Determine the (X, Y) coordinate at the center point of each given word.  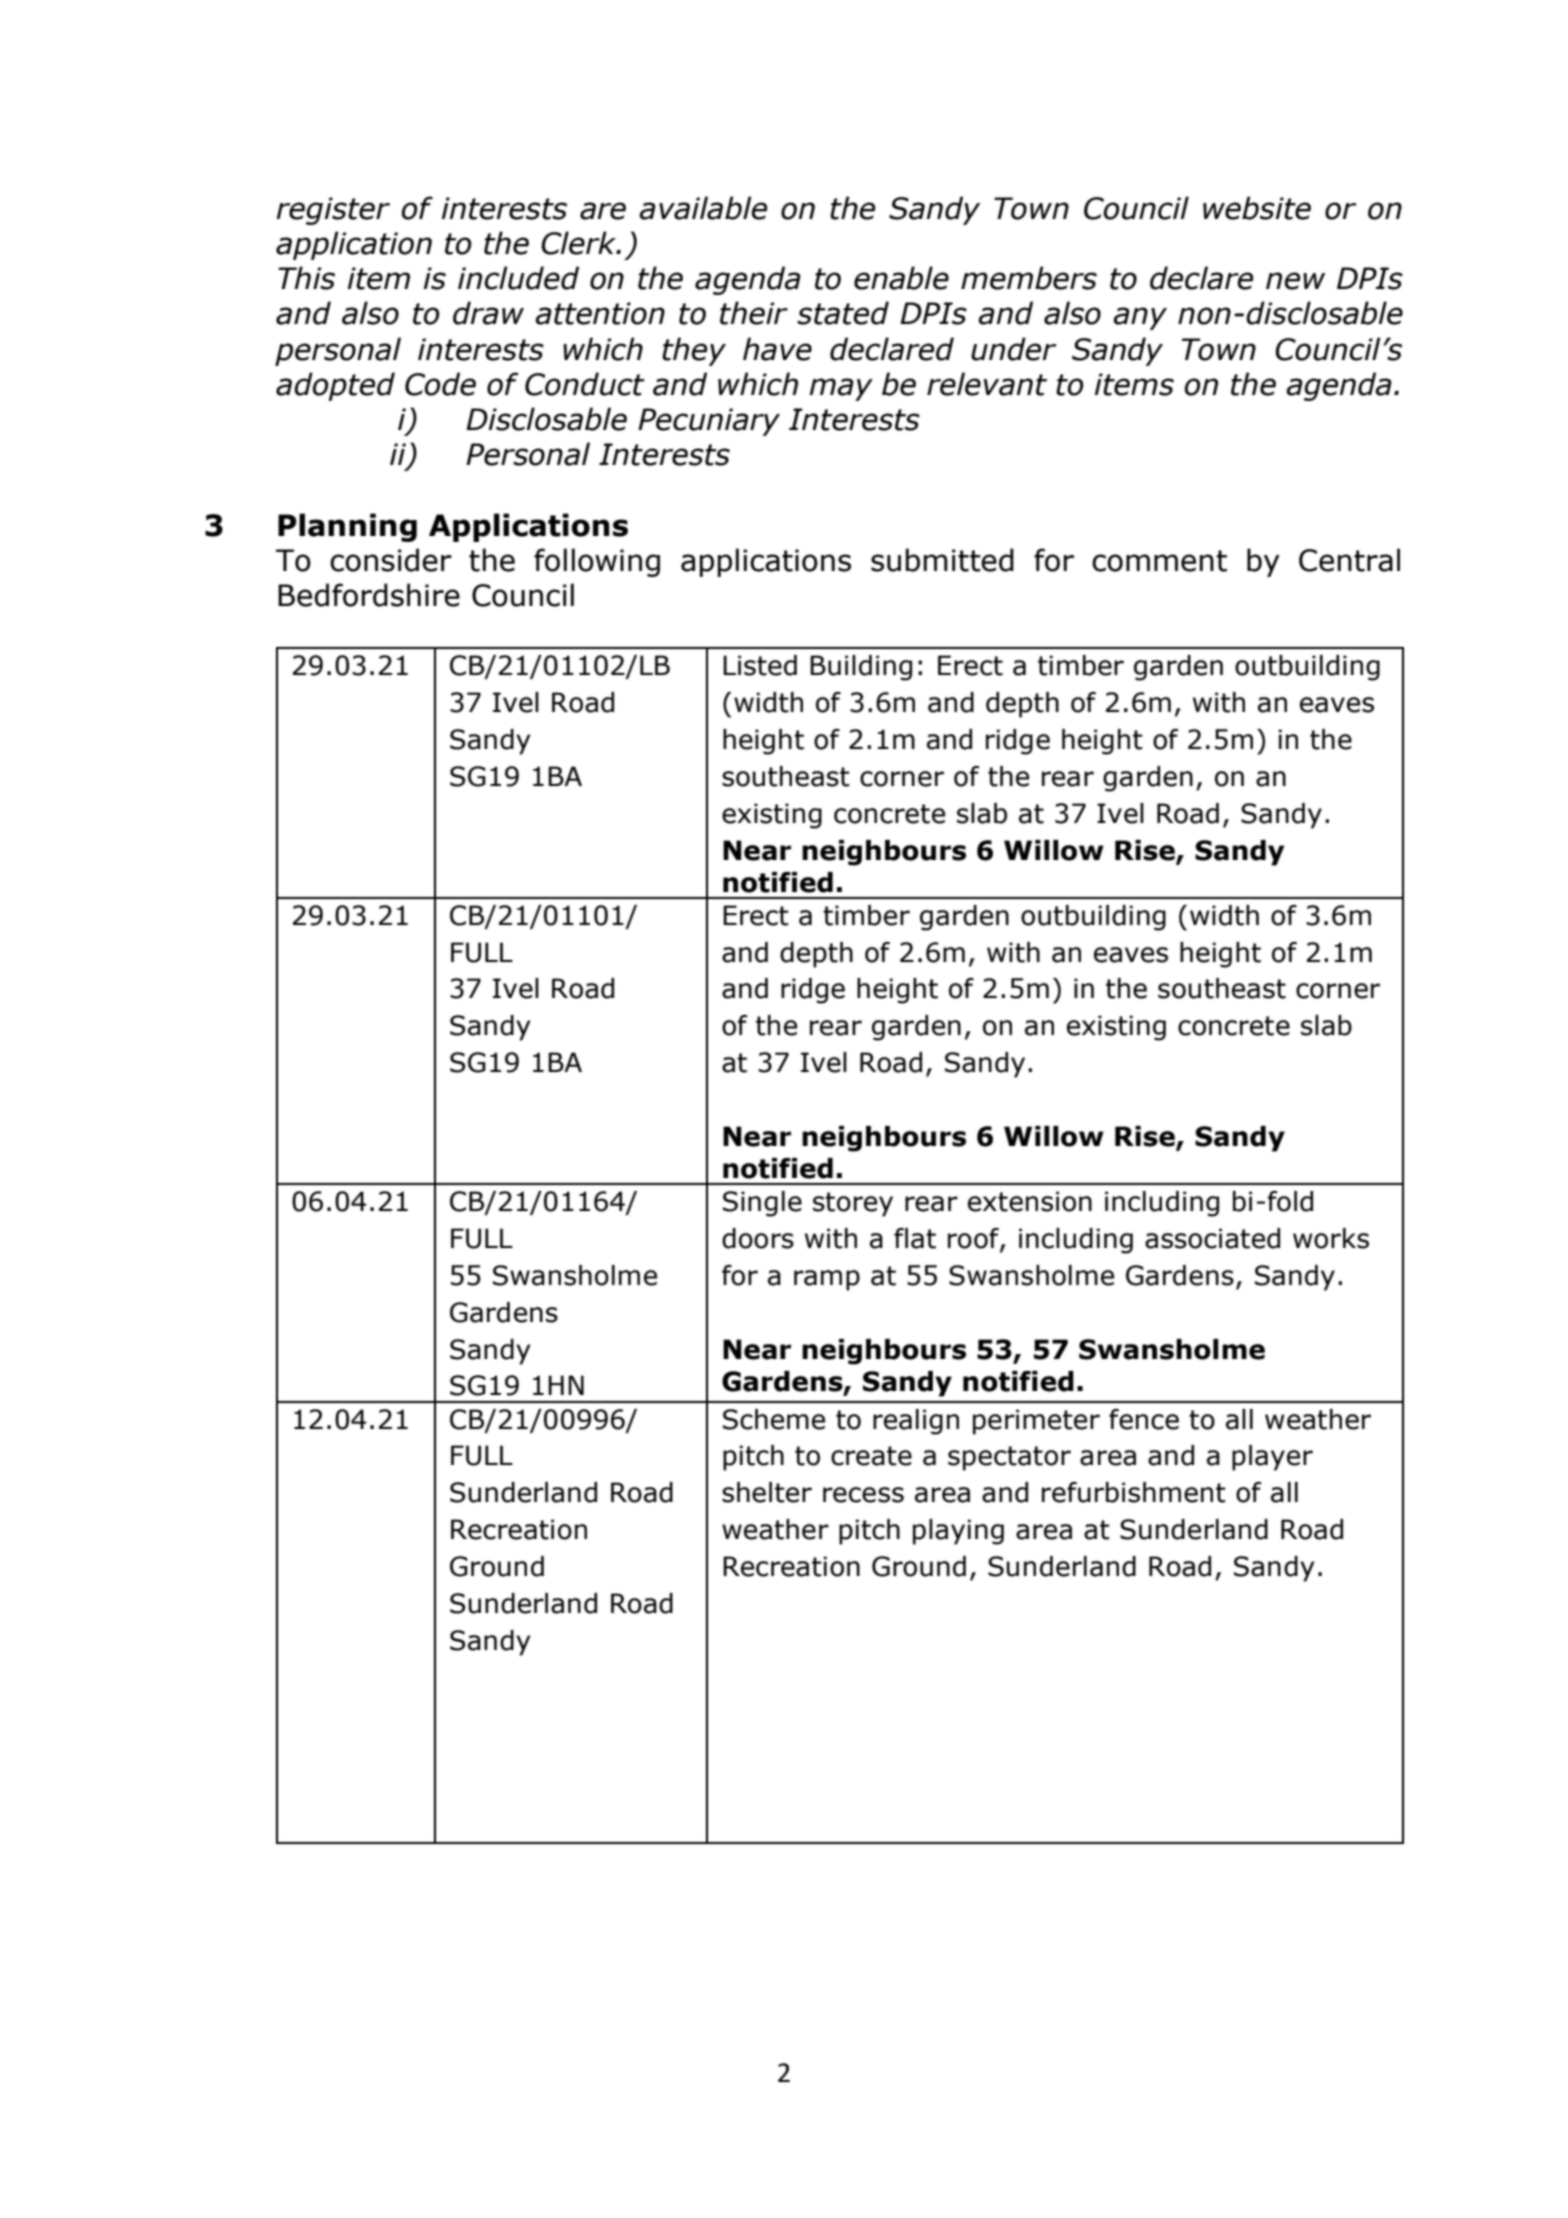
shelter (767, 1492)
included (518, 278)
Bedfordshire (369, 595)
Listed (760, 665)
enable (901, 278)
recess (863, 1495)
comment (1159, 561)
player (1272, 1458)
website (1257, 208)
